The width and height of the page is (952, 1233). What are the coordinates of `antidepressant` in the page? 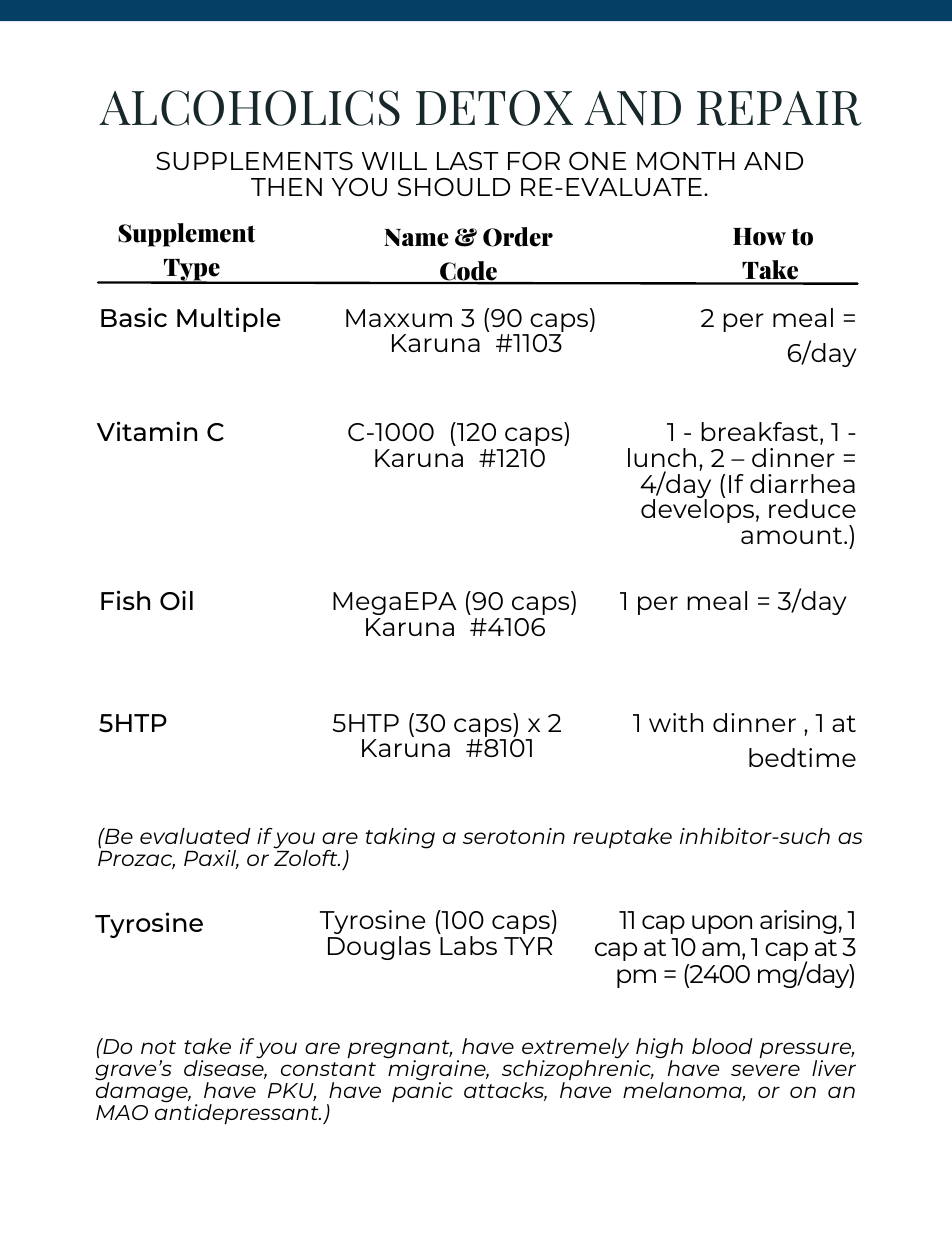 It's located at (238, 1113).
